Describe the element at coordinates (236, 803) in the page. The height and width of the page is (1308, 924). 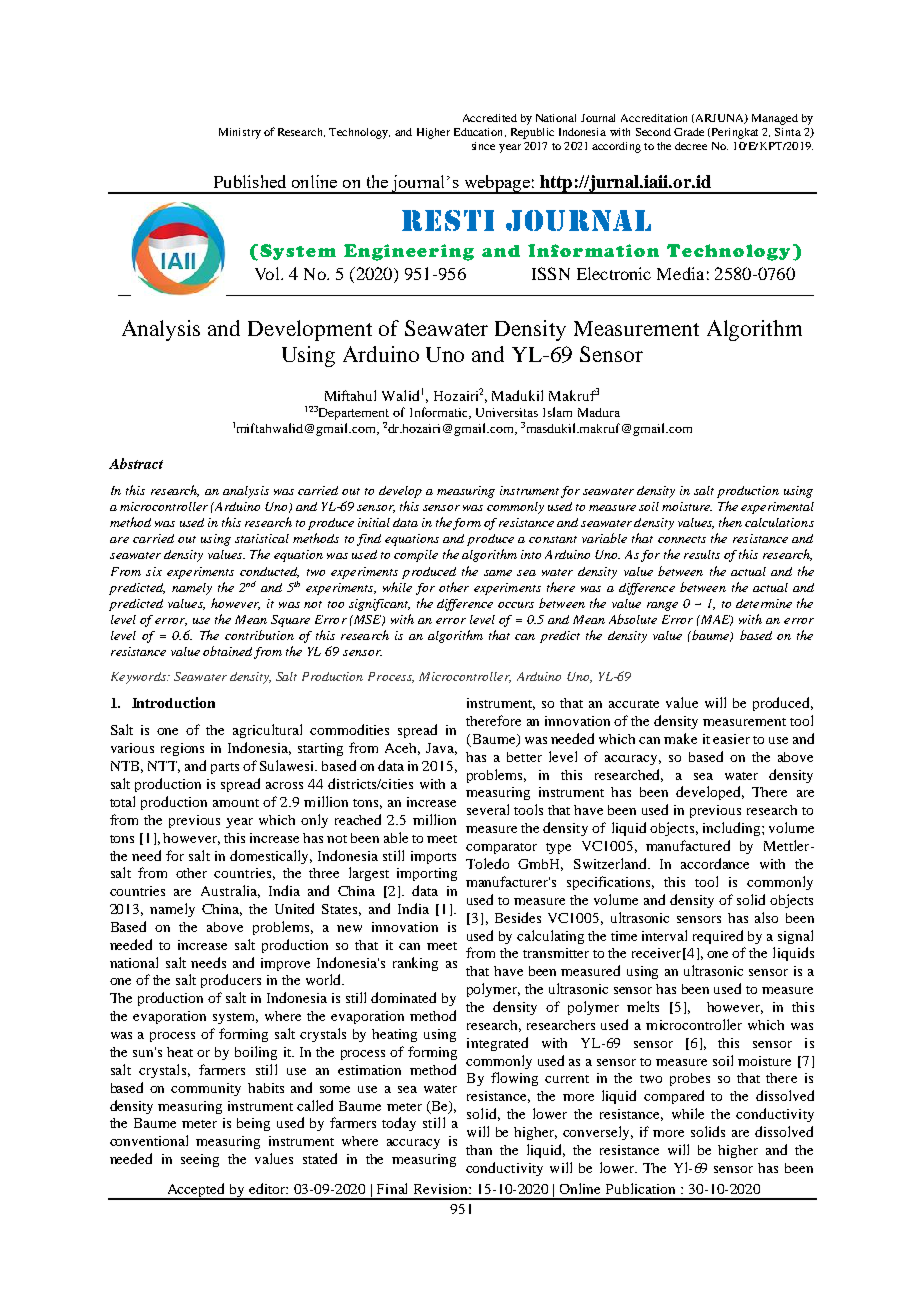
I see `amount` at that location.
